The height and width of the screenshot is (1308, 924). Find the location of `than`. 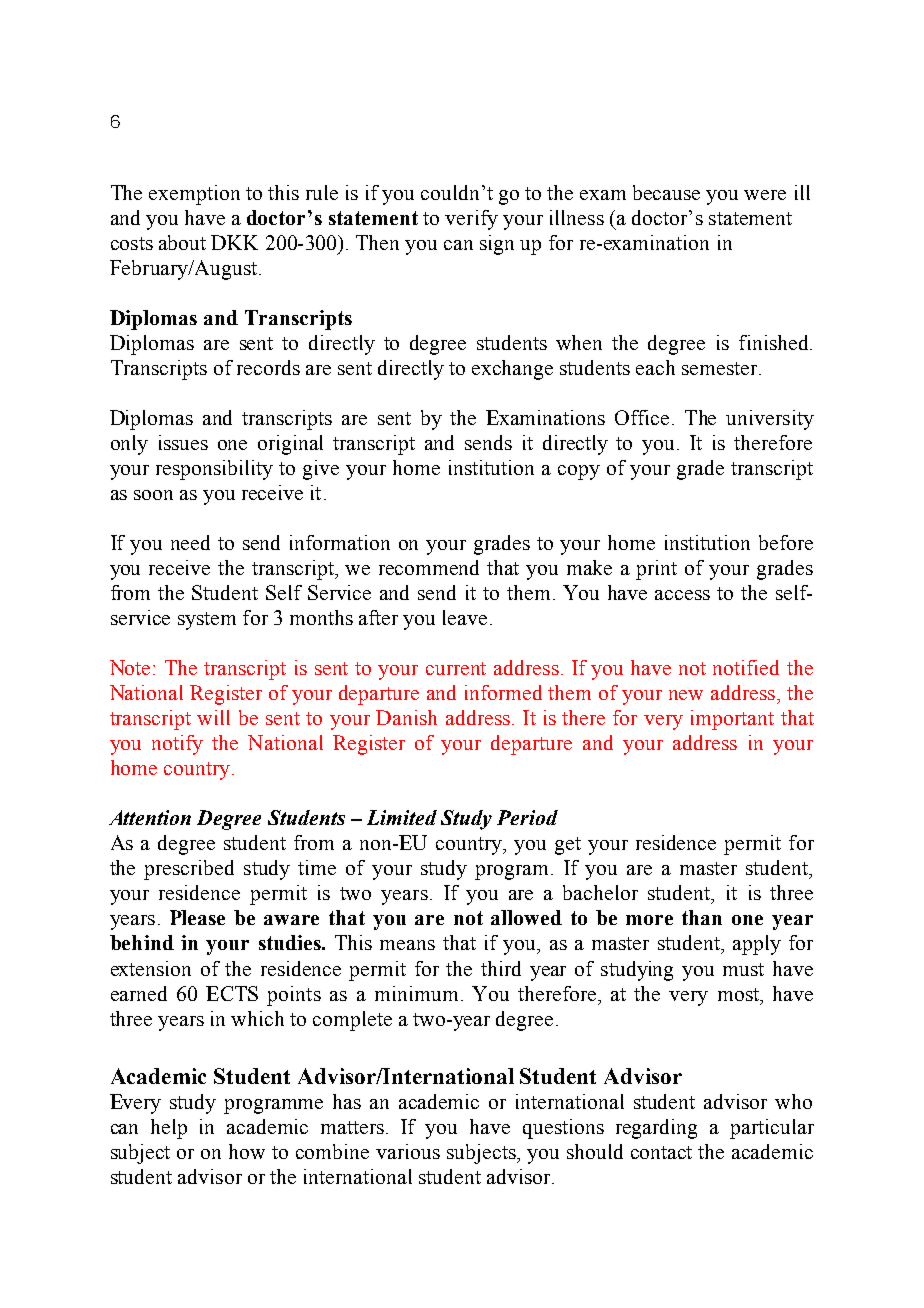

than is located at coordinates (702, 917).
